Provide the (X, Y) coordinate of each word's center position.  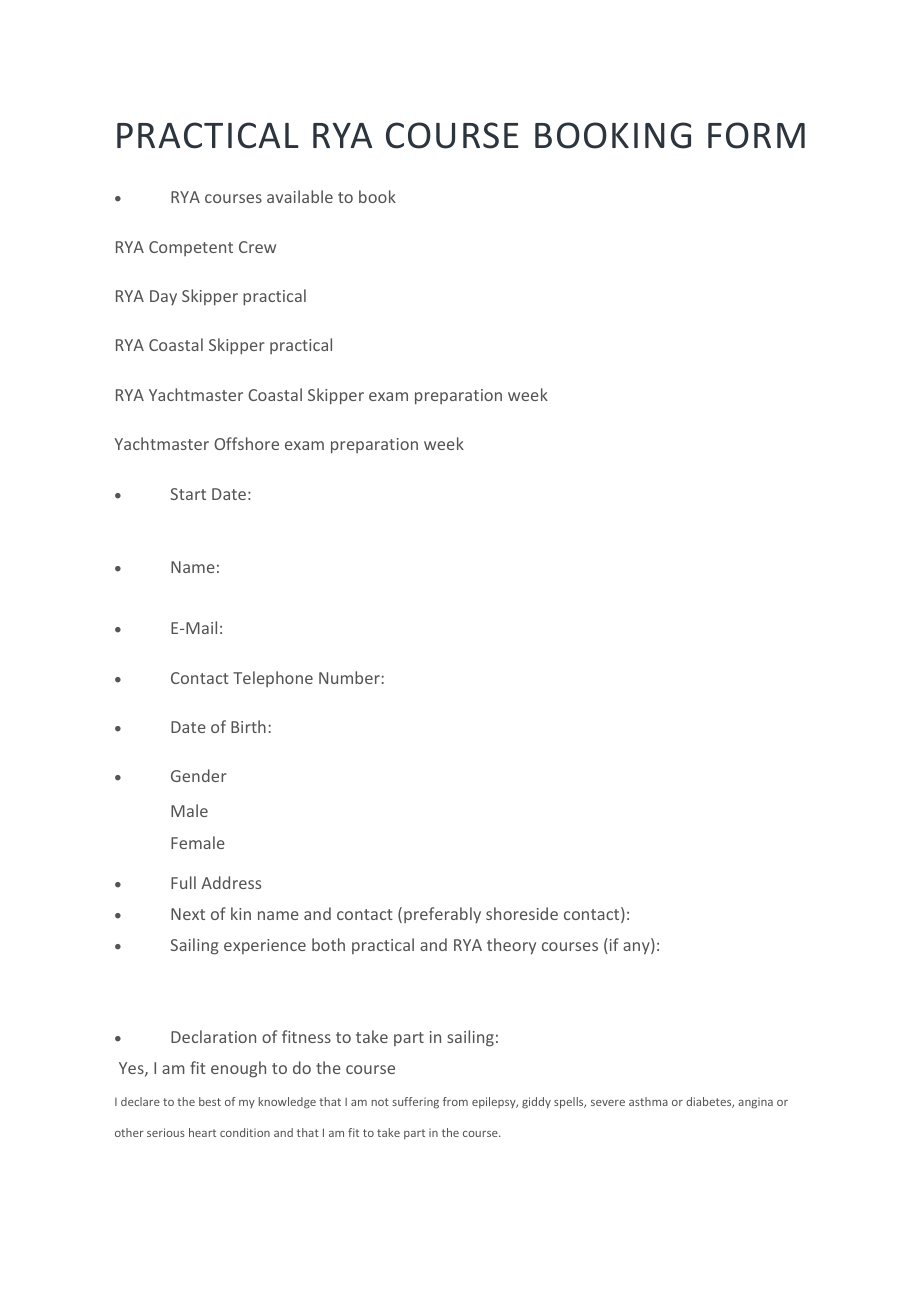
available (300, 196)
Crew (257, 247)
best (210, 1101)
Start (188, 494)
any (637, 948)
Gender (199, 775)
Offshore (246, 443)
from (455, 1101)
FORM (756, 135)
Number (349, 677)
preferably (442, 915)
